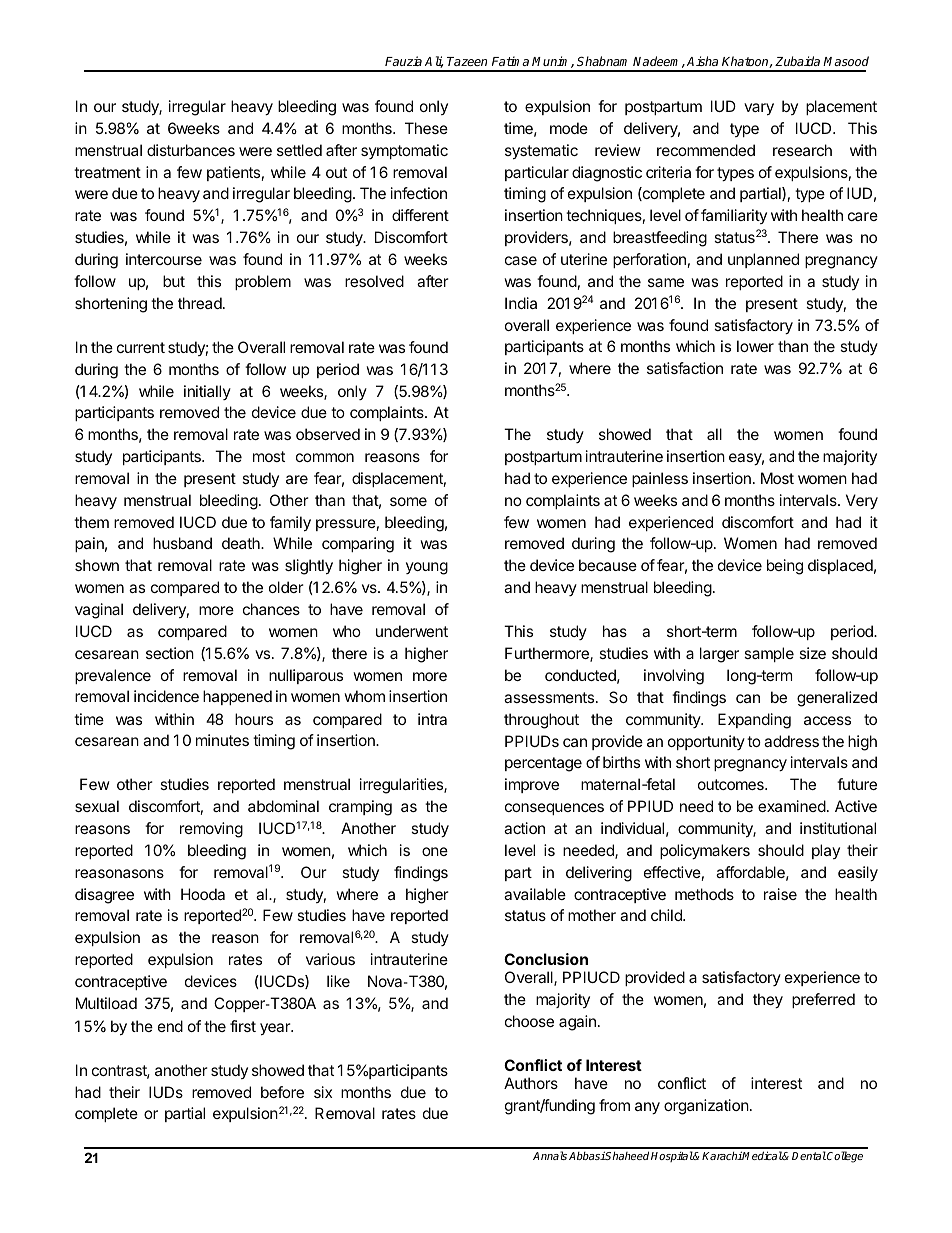 This image has height=1233, width=952. Describe the element at coordinates (408, 501) in the image. I see `some` at that location.
